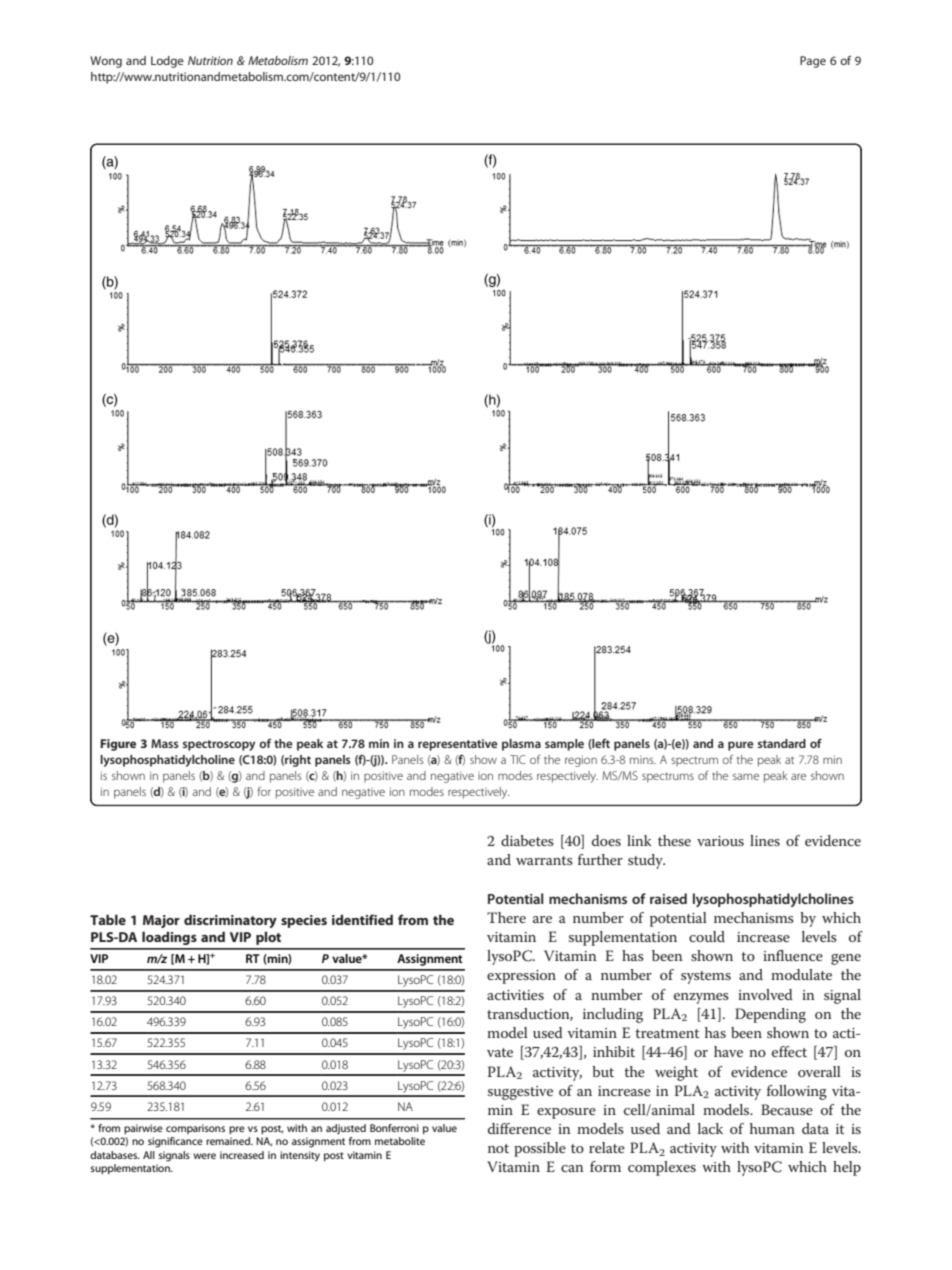  What do you see at coordinates (458, 745) in the page?
I see `representative` at bounding box center [458, 745].
